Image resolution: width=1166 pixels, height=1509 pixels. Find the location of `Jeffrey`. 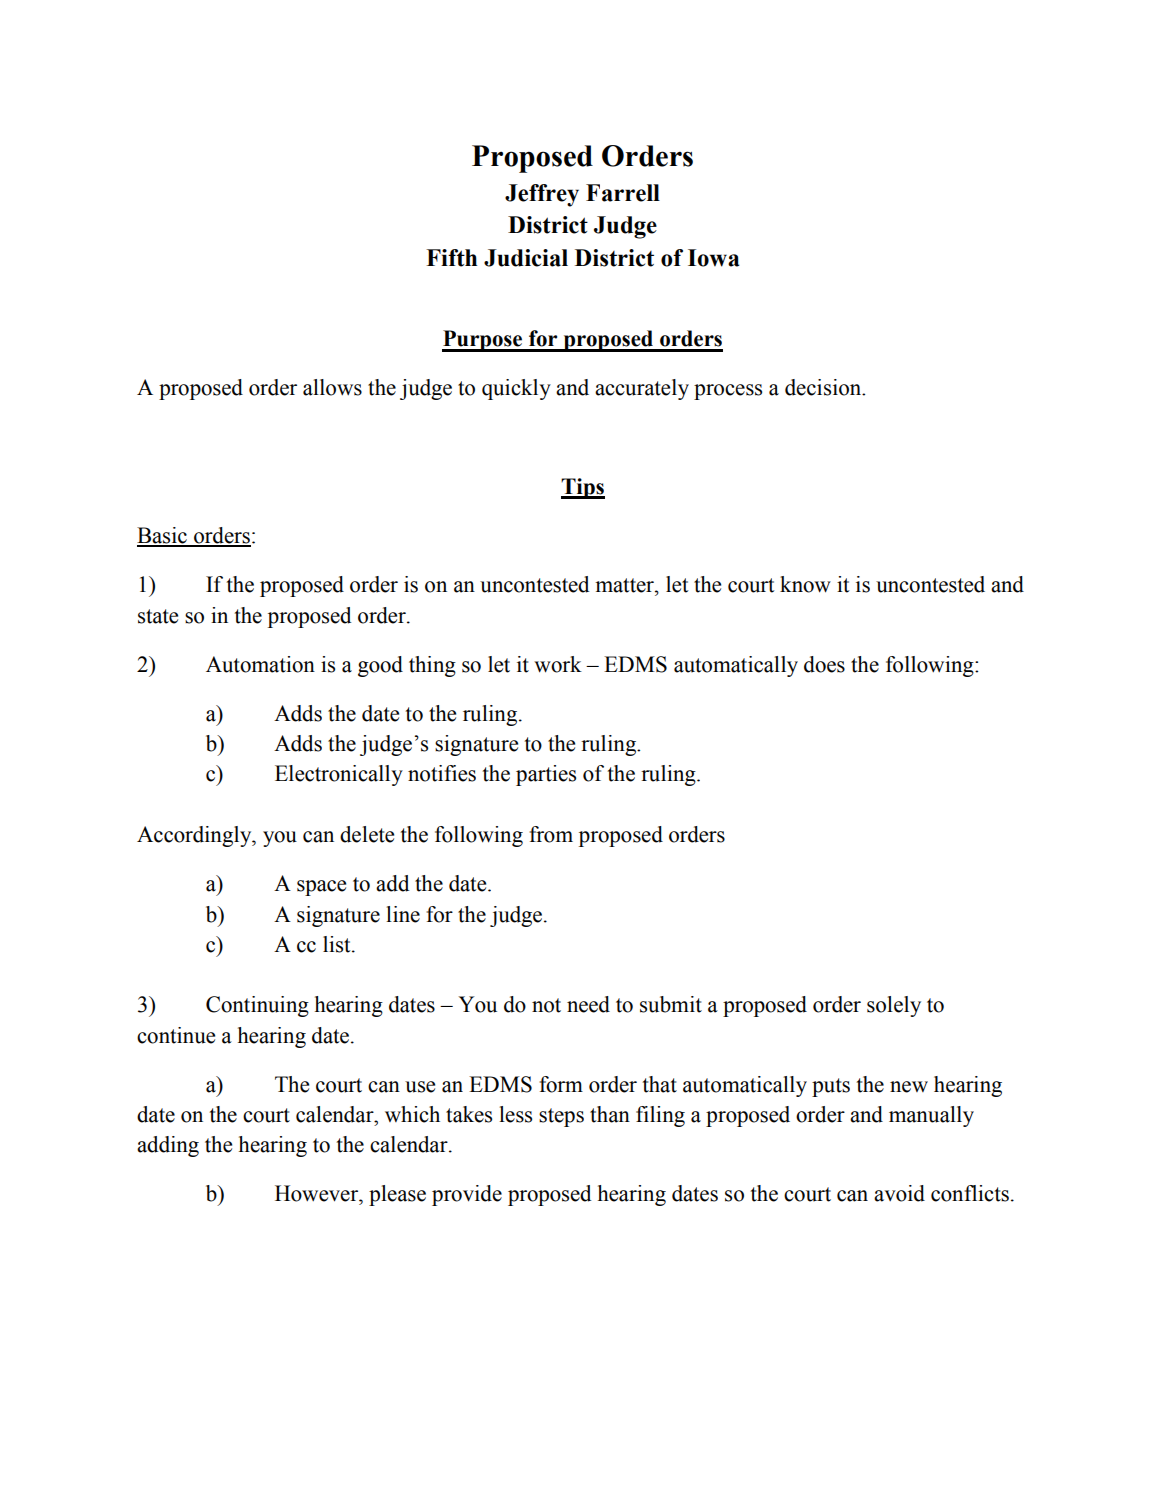

Jeffrey is located at coordinates (542, 195).
